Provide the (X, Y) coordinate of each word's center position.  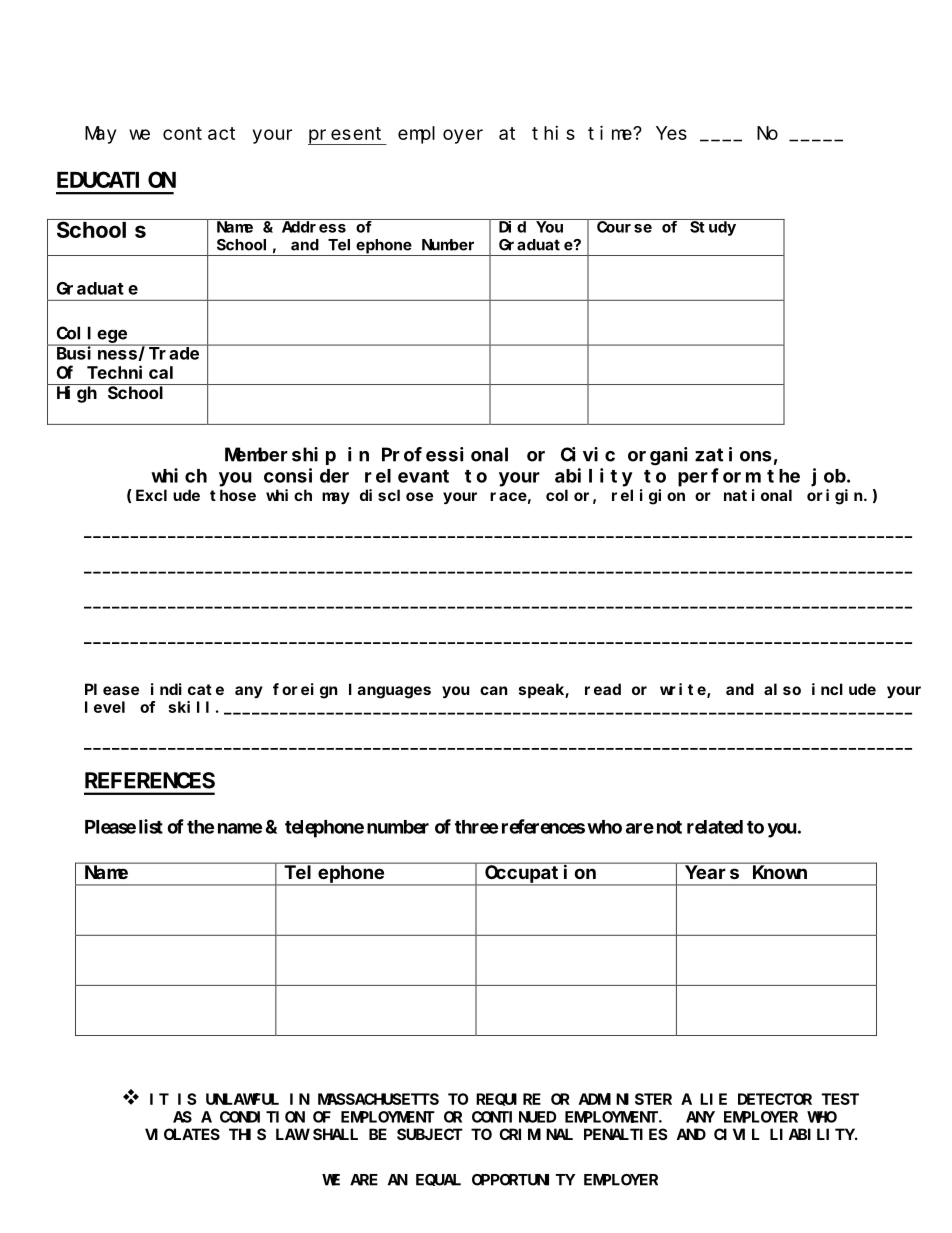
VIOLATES (182, 1134)
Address (314, 227)
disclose (396, 495)
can (493, 690)
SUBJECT (430, 1134)
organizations (699, 456)
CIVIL (737, 1134)
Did (512, 227)
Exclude (168, 495)
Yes (671, 133)
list (151, 826)
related (715, 827)
